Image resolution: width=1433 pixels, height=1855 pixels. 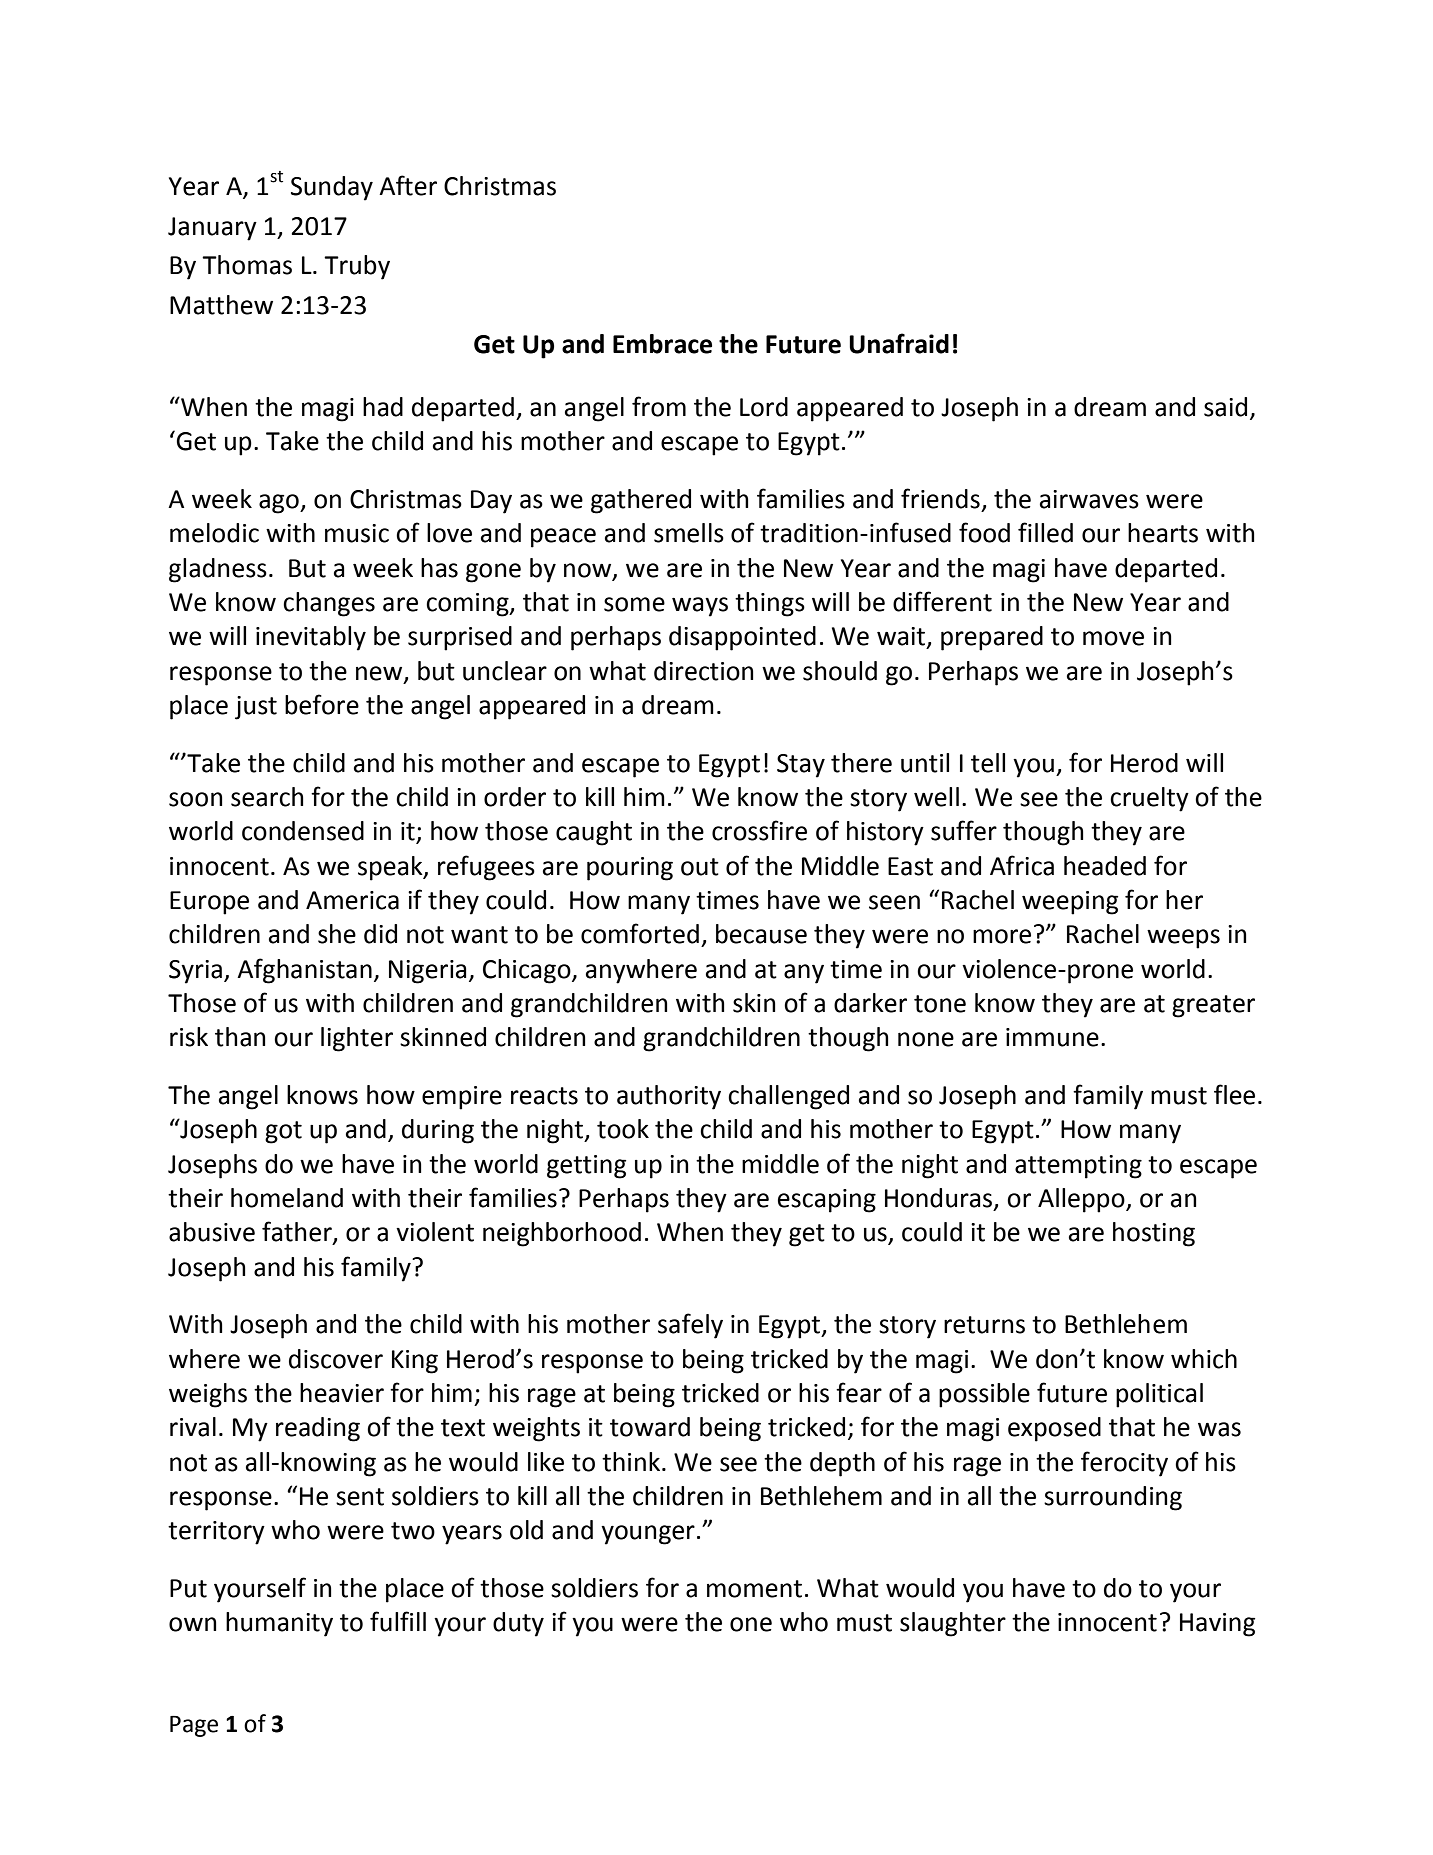 I want to click on attempting, so click(x=1078, y=1167).
